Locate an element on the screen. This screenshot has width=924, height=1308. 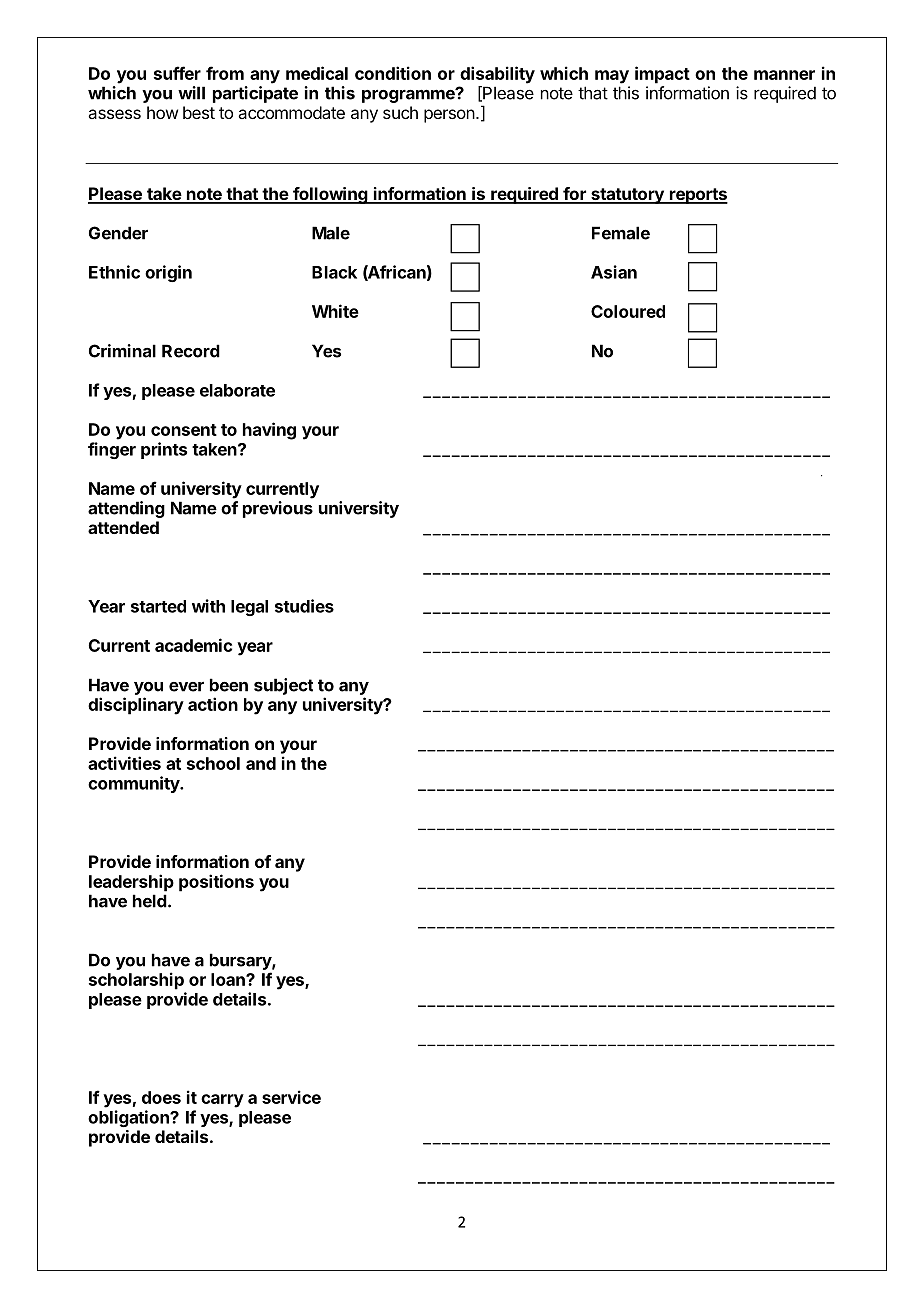
carry is located at coordinates (222, 1101).
